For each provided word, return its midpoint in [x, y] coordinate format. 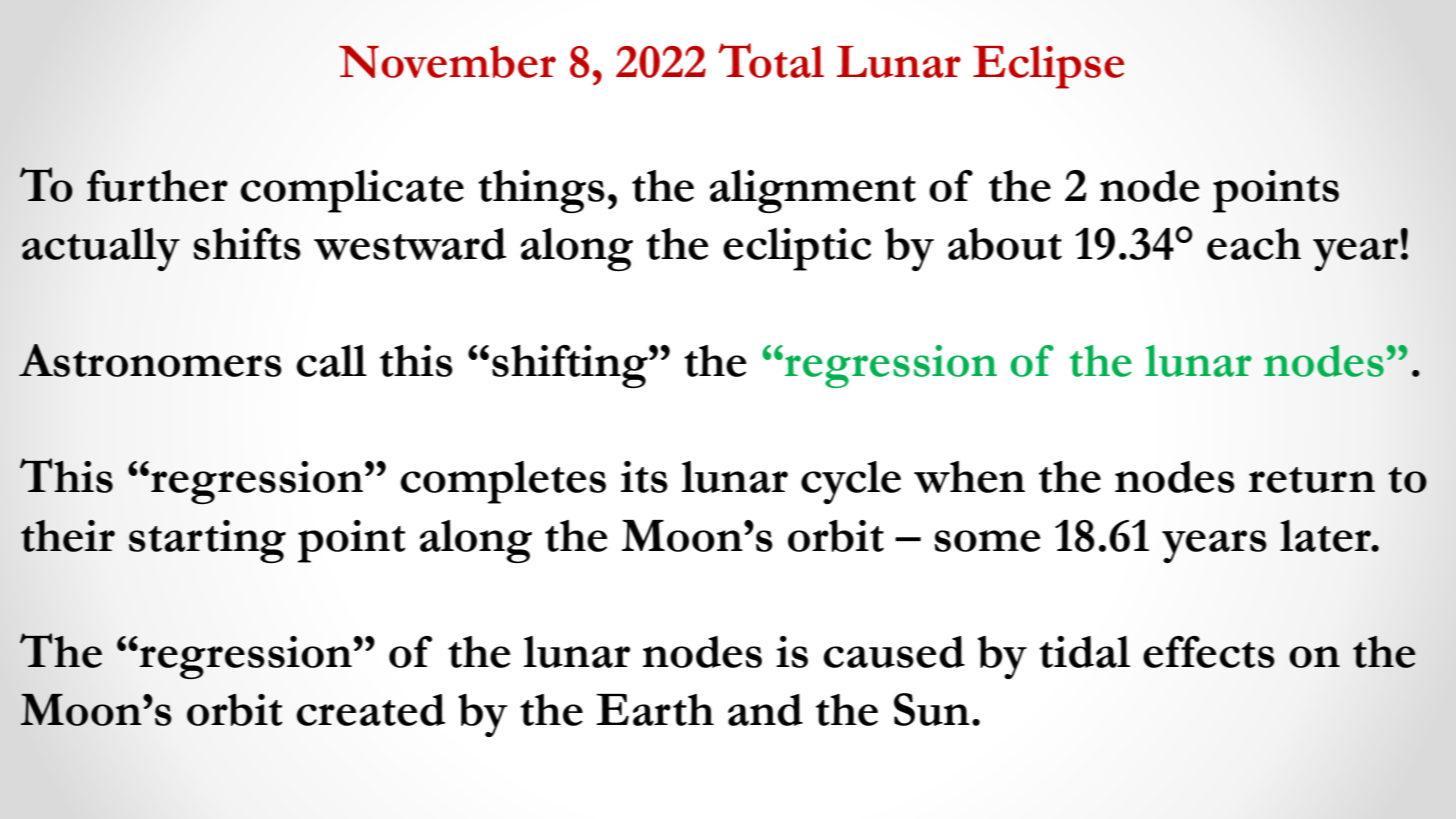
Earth [655, 710]
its [644, 477]
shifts [247, 244]
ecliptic [797, 249]
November [447, 62]
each [1254, 244]
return [1311, 480]
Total [771, 60]
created [370, 710]
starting [207, 541]
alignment [813, 191]
